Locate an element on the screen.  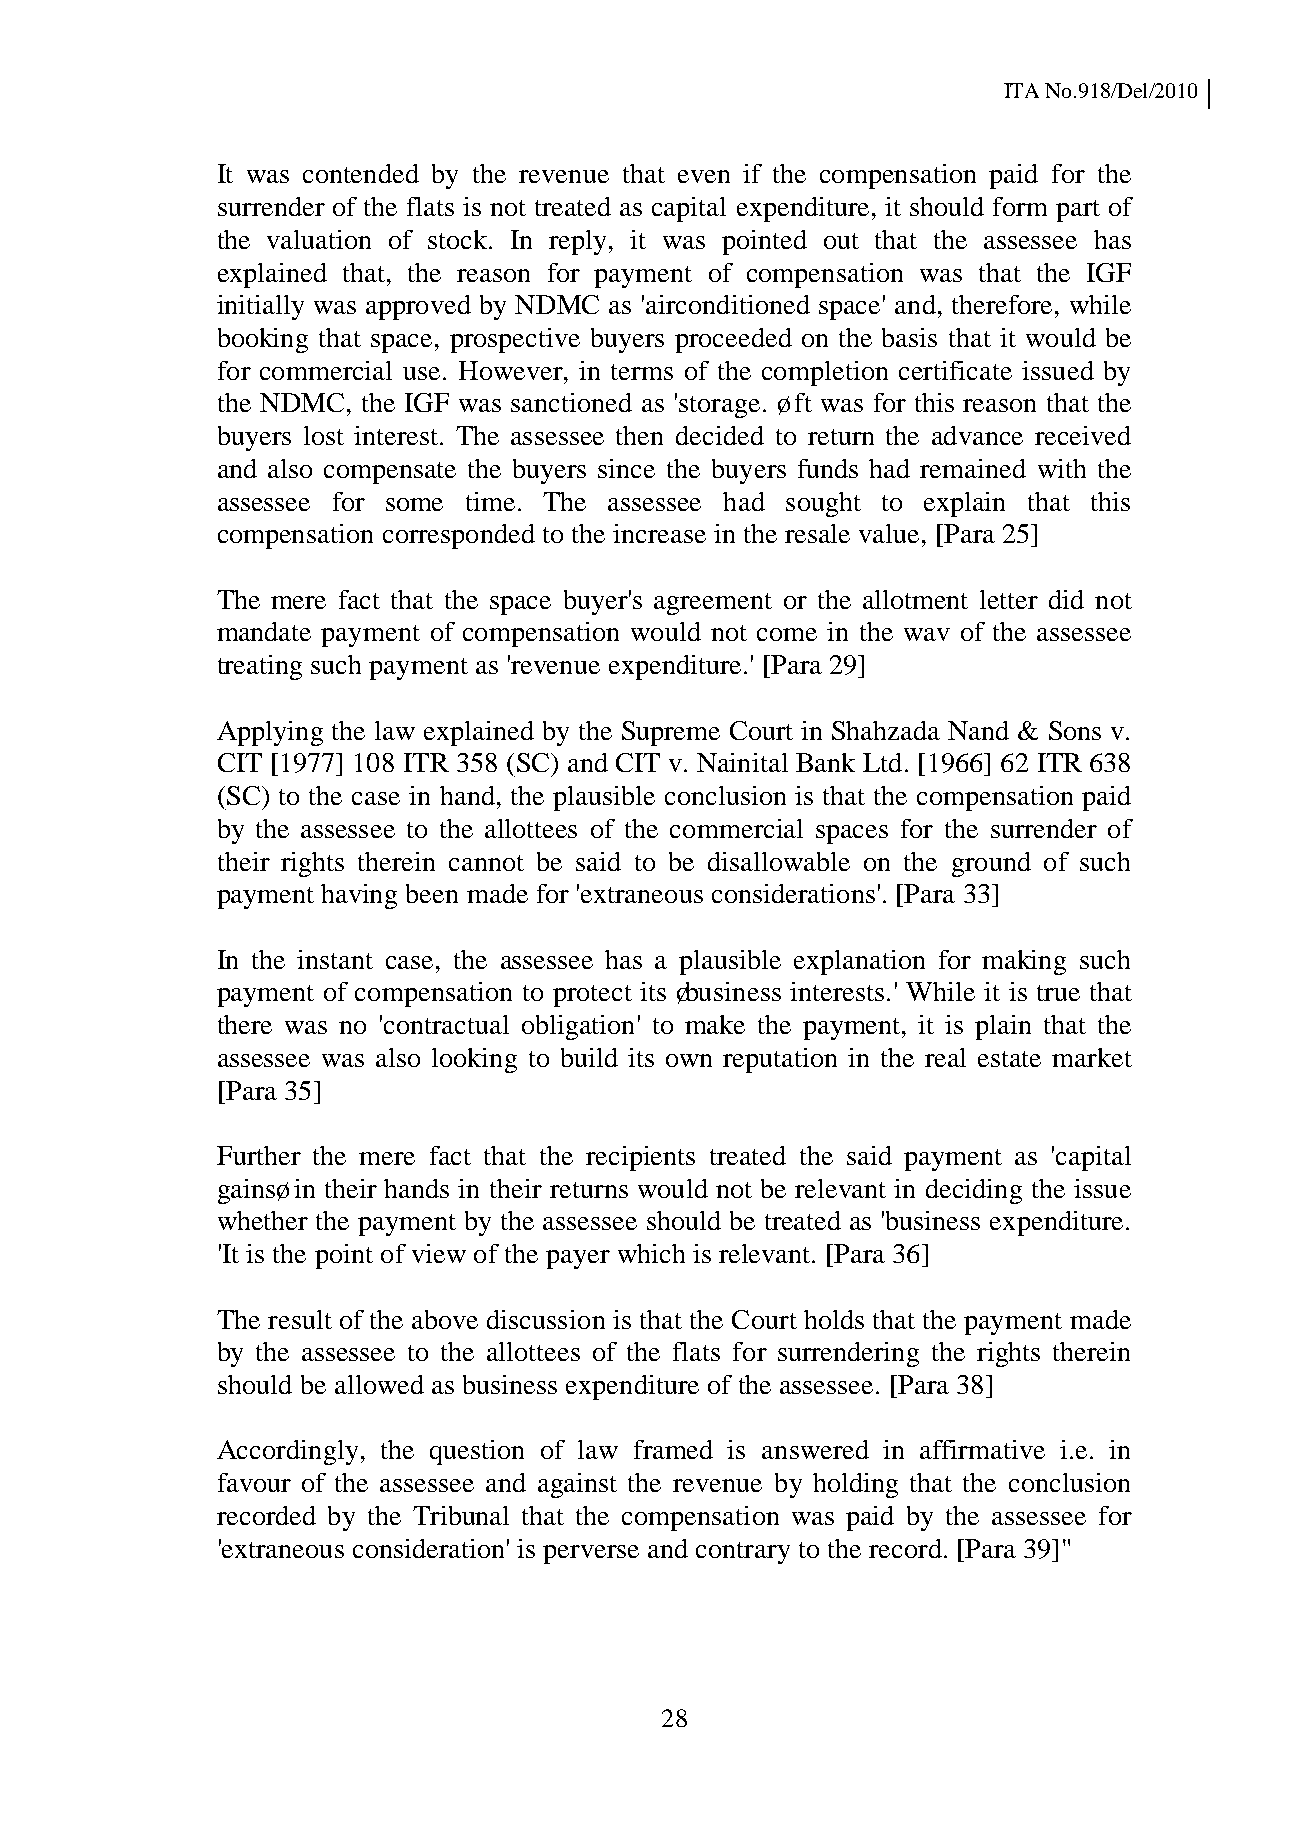
reply is located at coordinates (579, 242).
